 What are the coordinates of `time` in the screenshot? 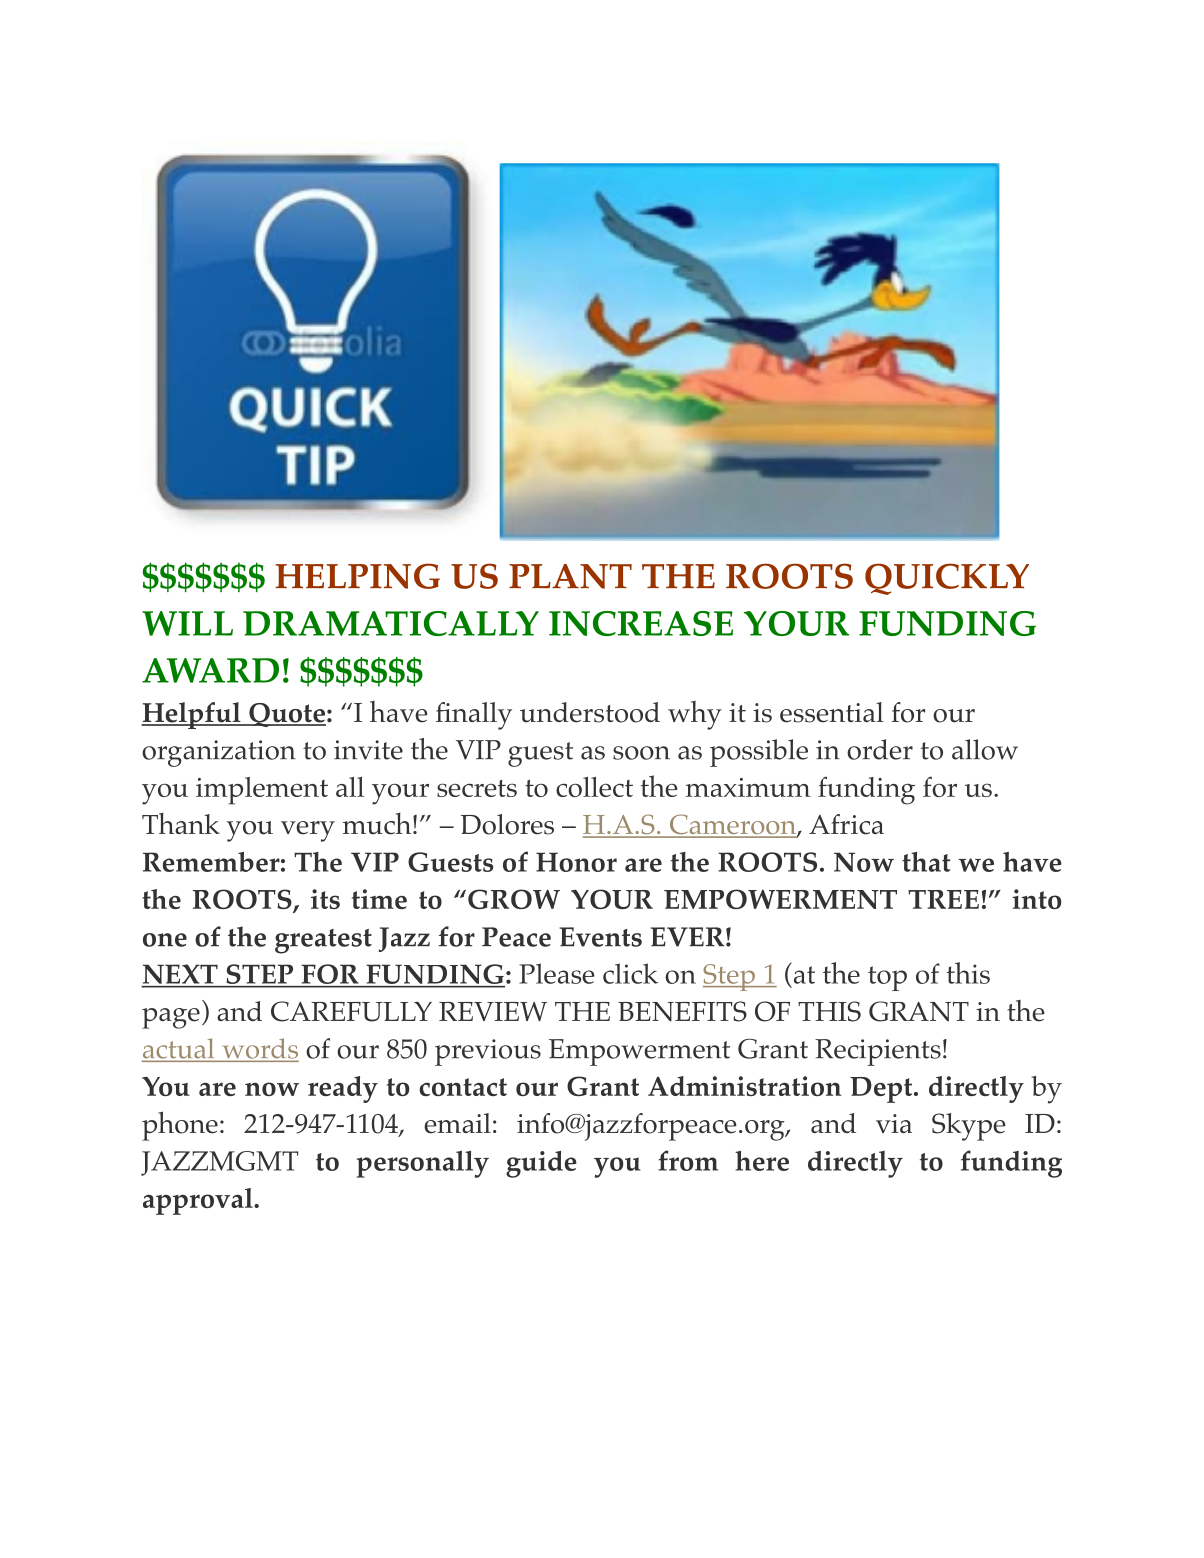 It's located at (379, 899).
